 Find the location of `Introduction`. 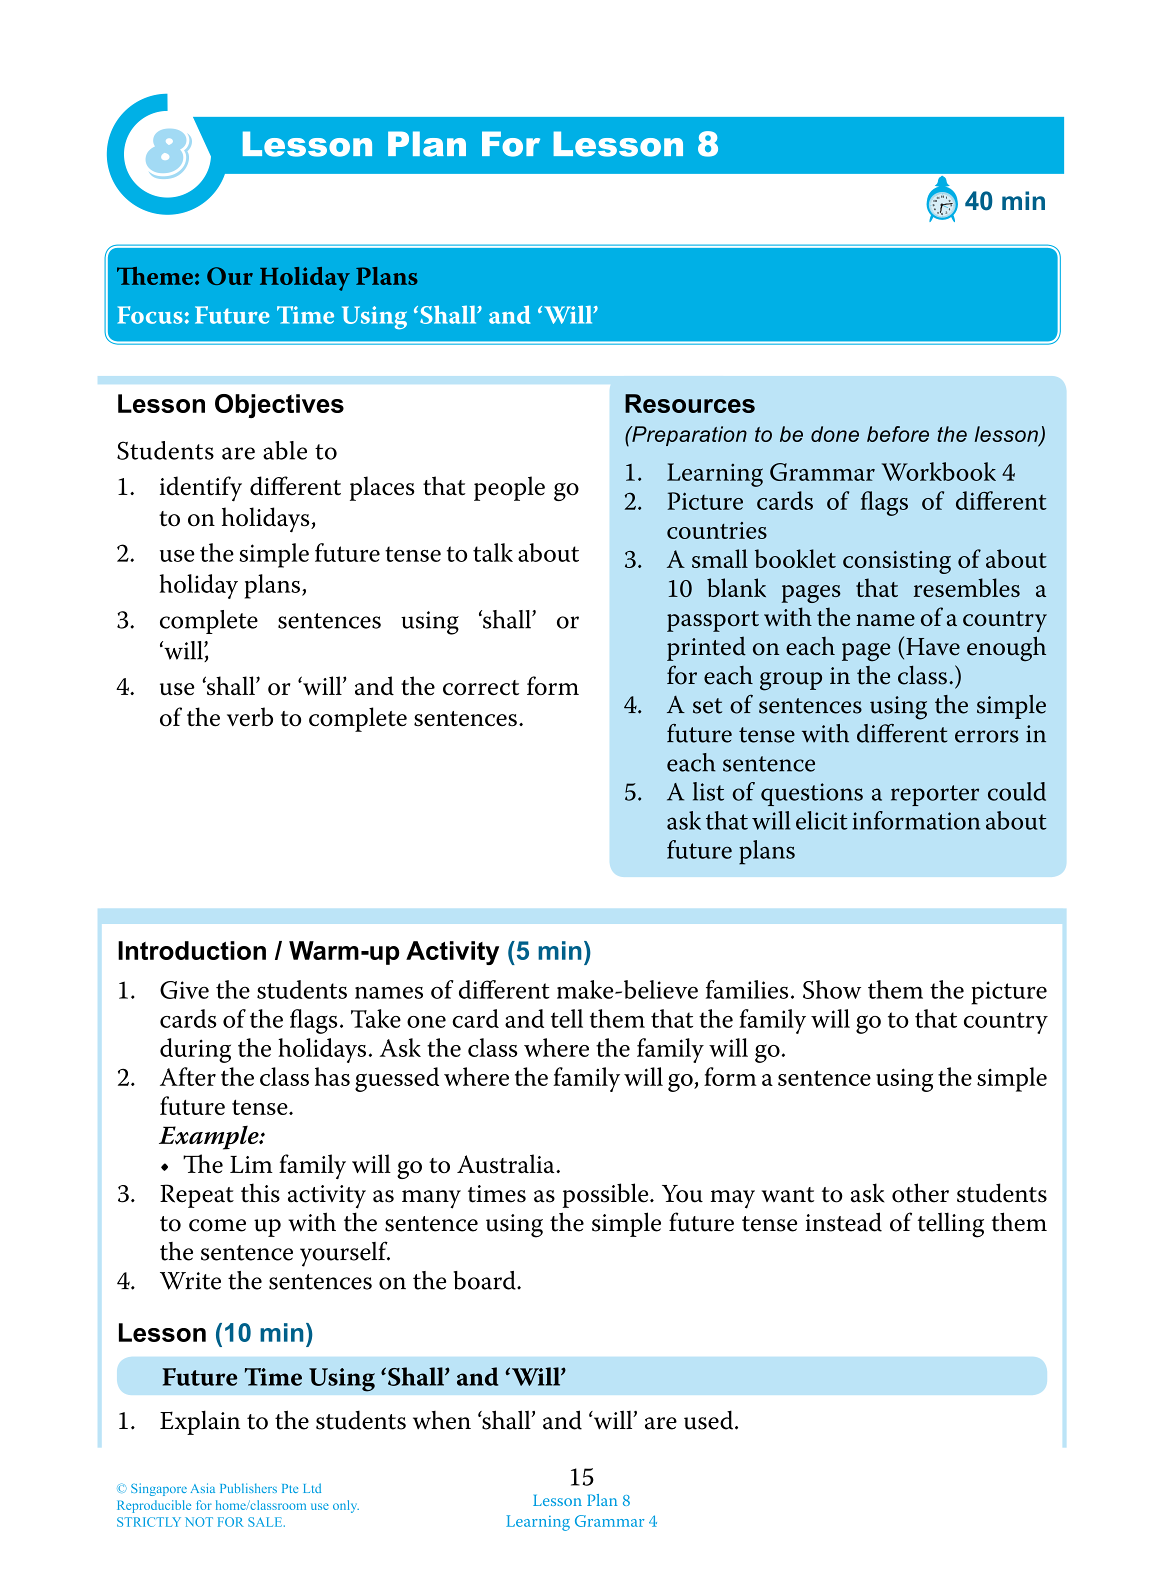

Introduction is located at coordinates (192, 950).
